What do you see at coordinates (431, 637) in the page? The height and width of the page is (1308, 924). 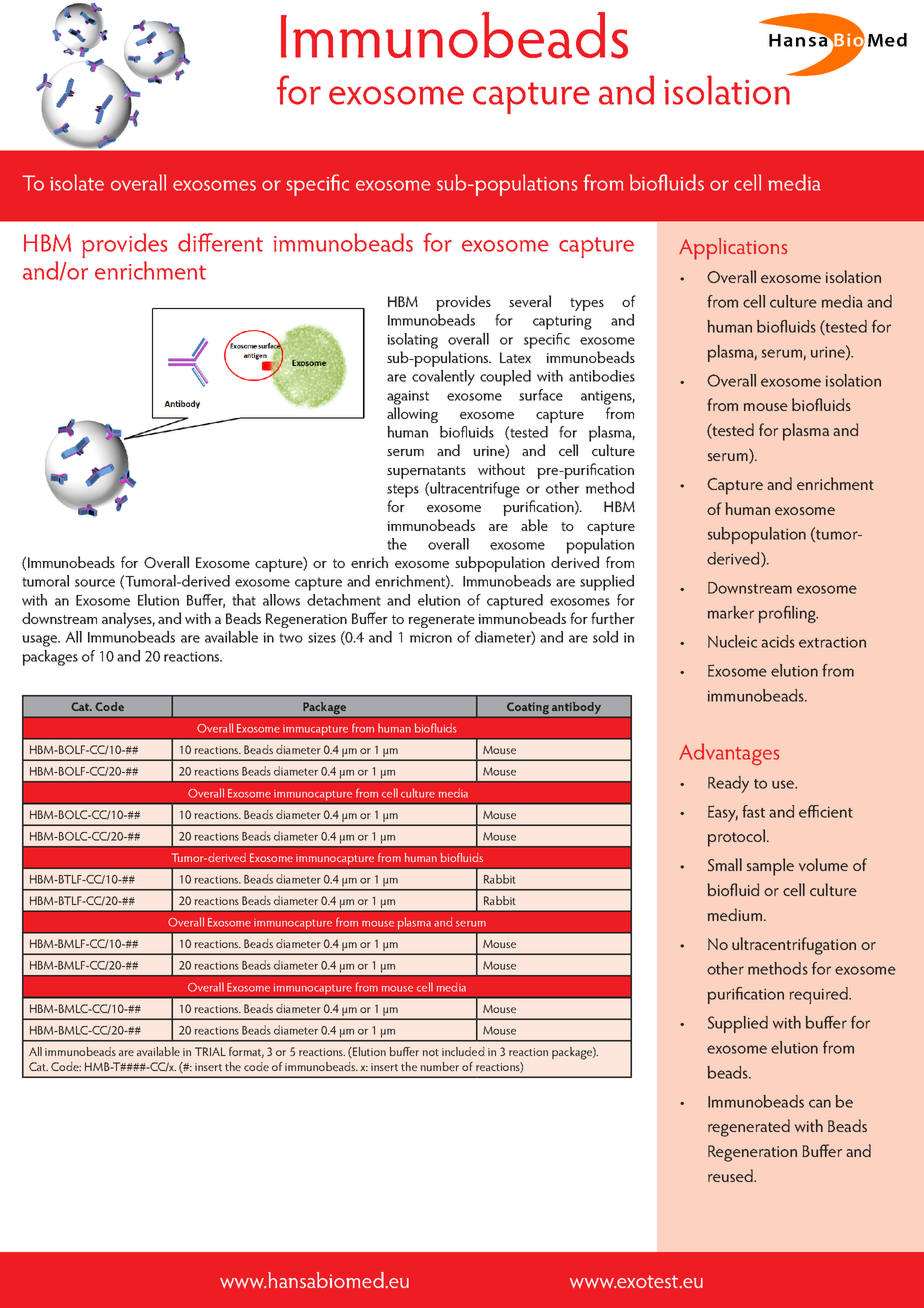 I see `micron` at bounding box center [431, 637].
